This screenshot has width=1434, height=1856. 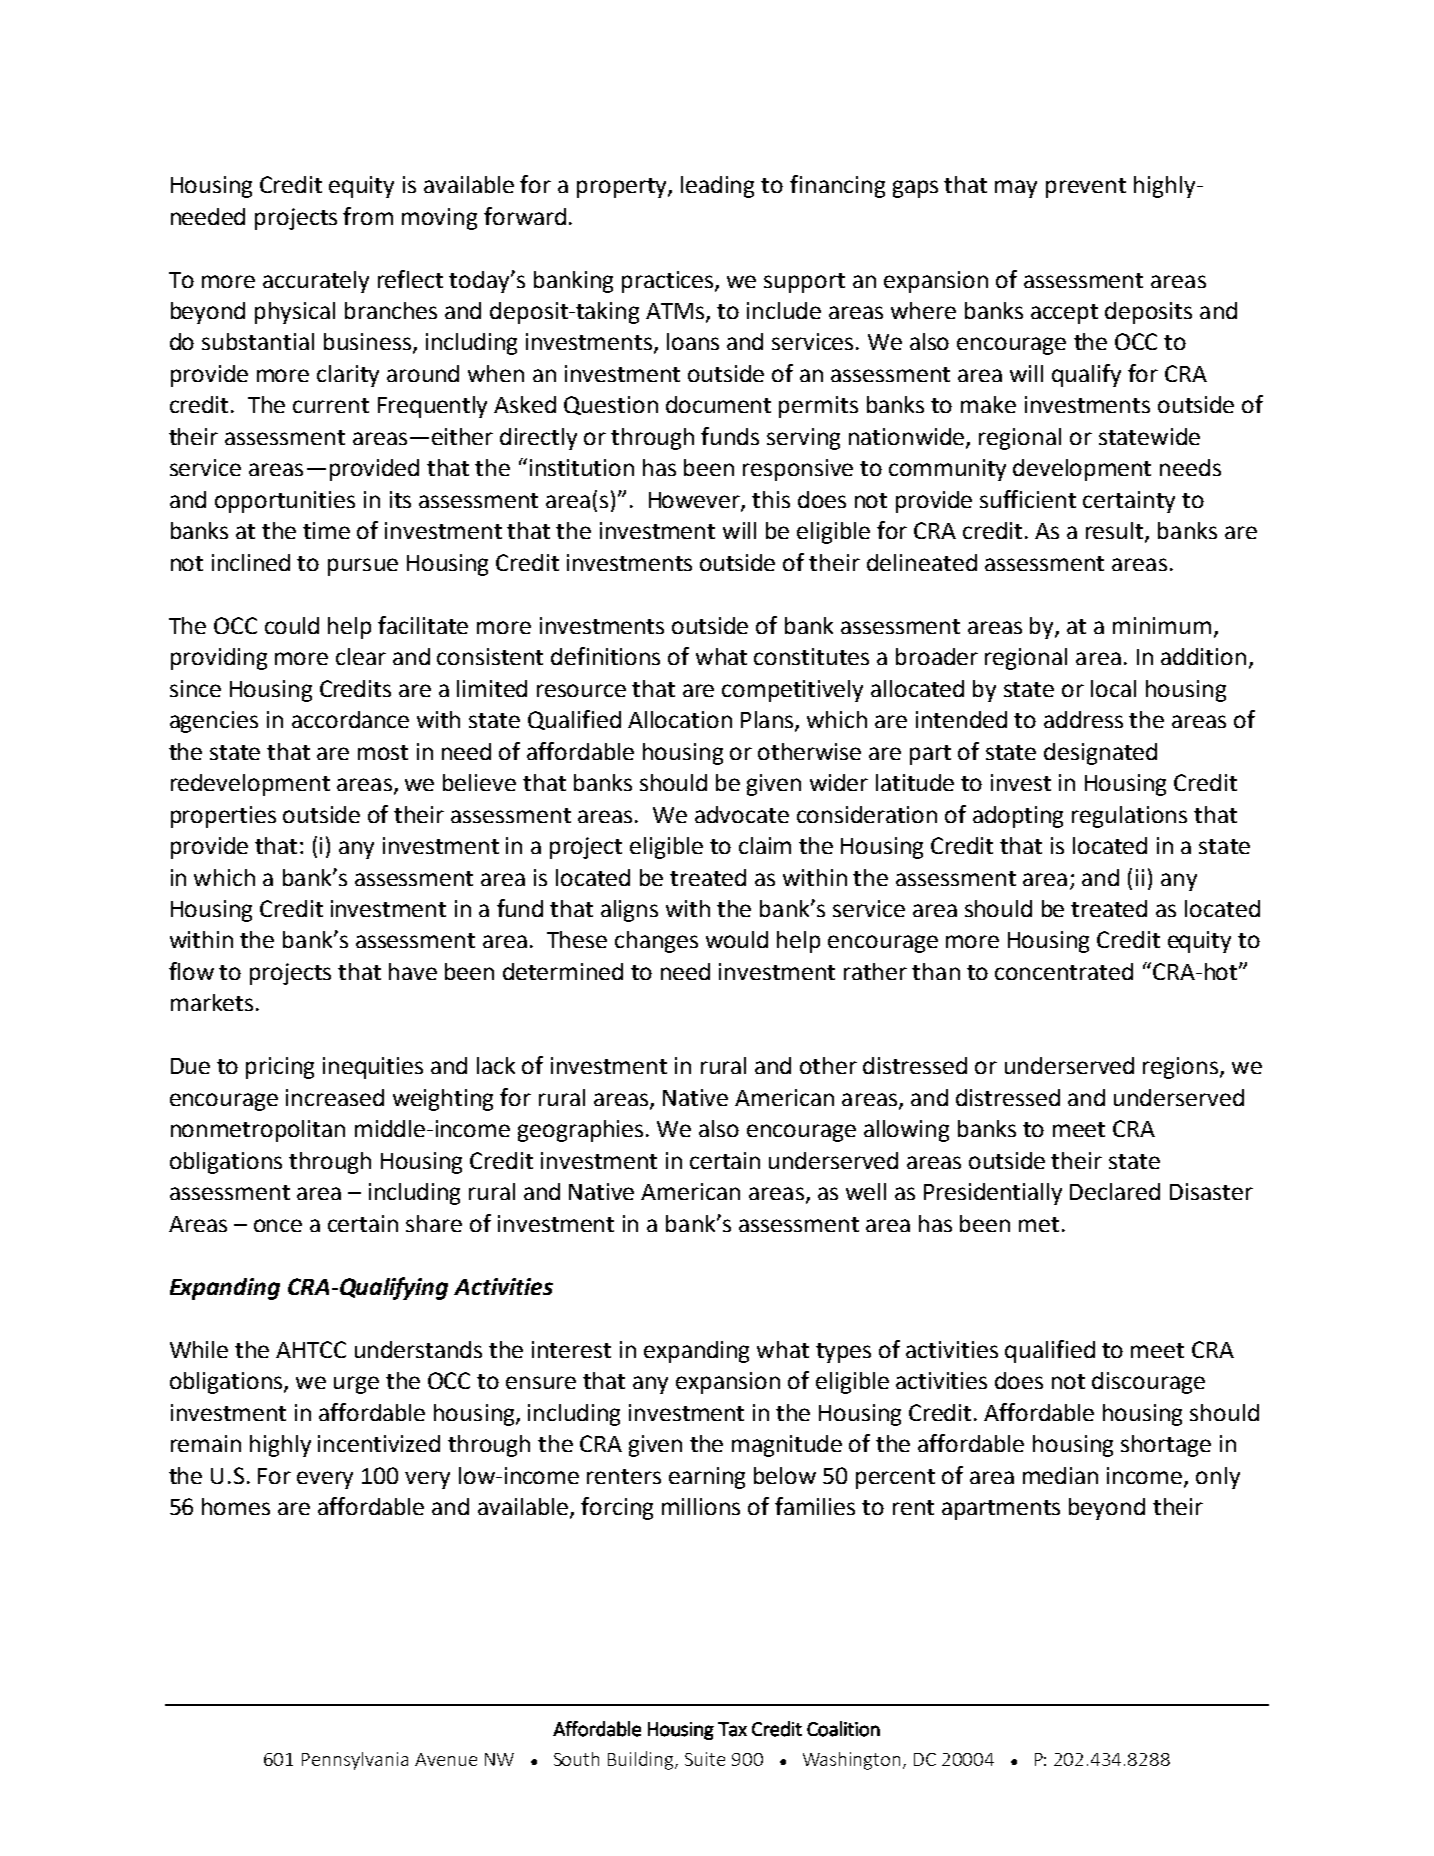 I want to click on Tax, so click(x=732, y=1729).
